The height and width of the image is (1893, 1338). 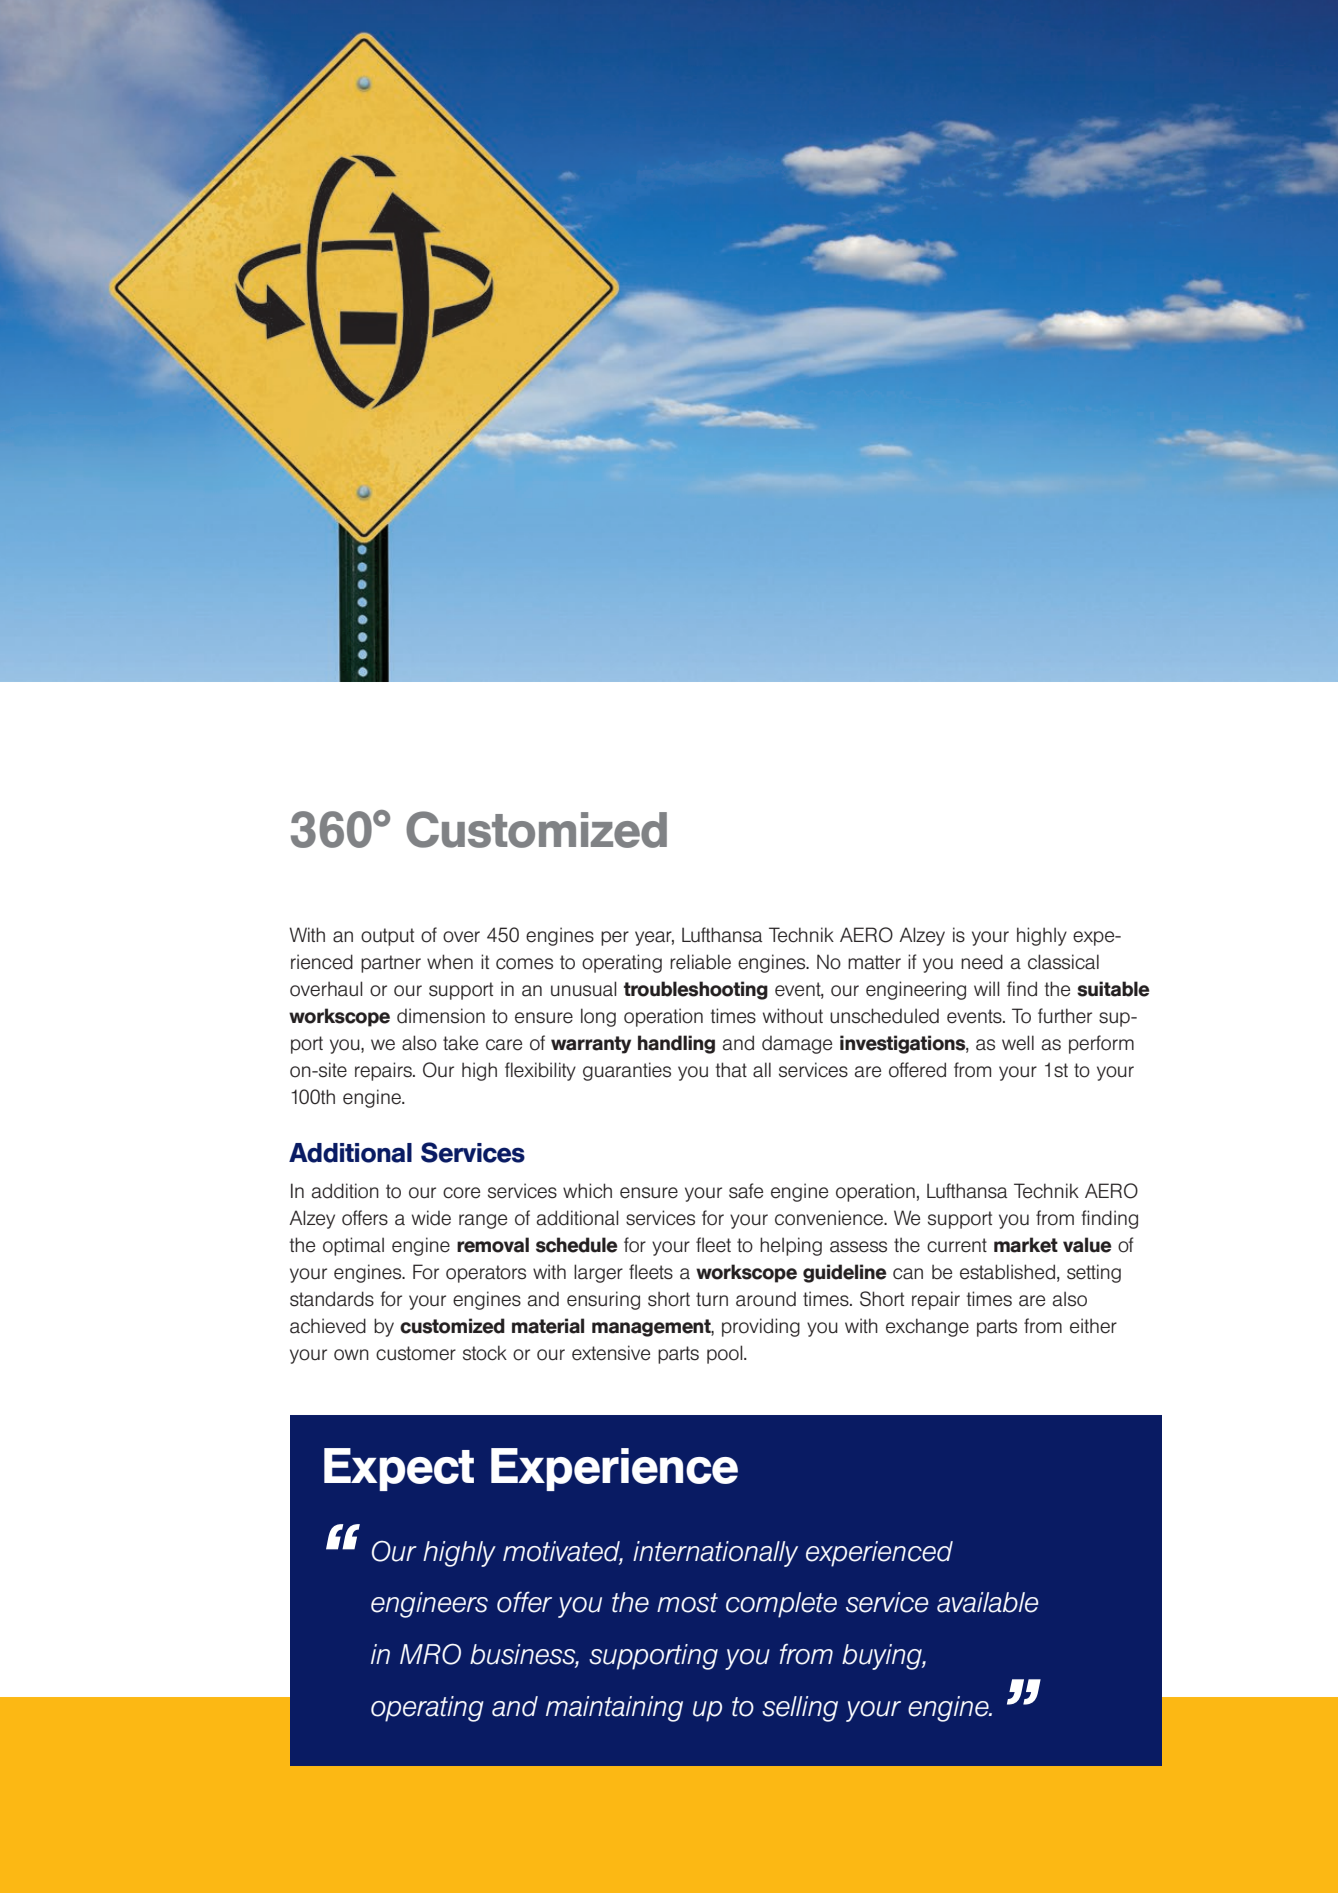 What do you see at coordinates (987, 1602) in the image?
I see `available` at bounding box center [987, 1602].
